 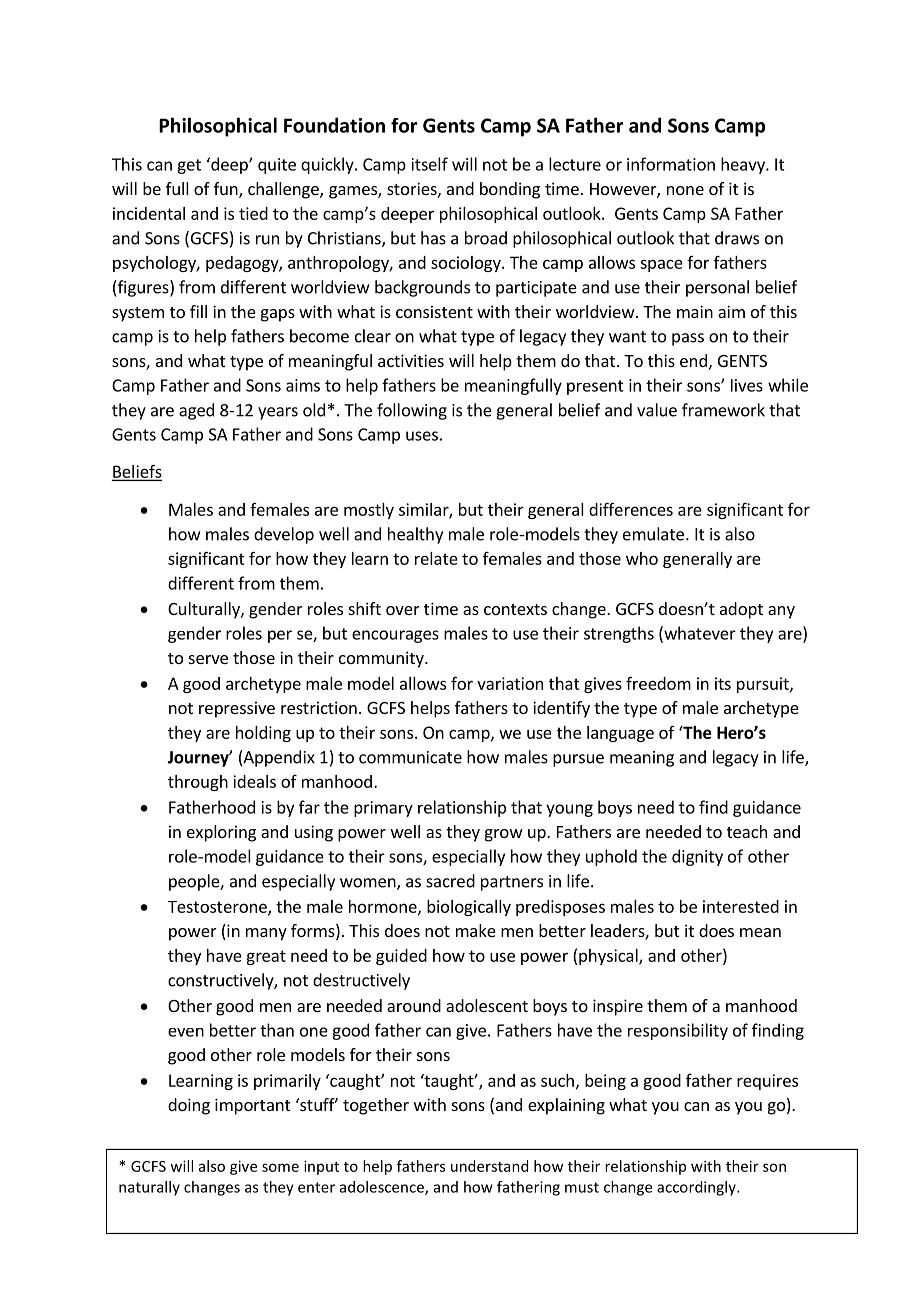 What do you see at coordinates (489, 1166) in the screenshot?
I see `understand` at bounding box center [489, 1166].
